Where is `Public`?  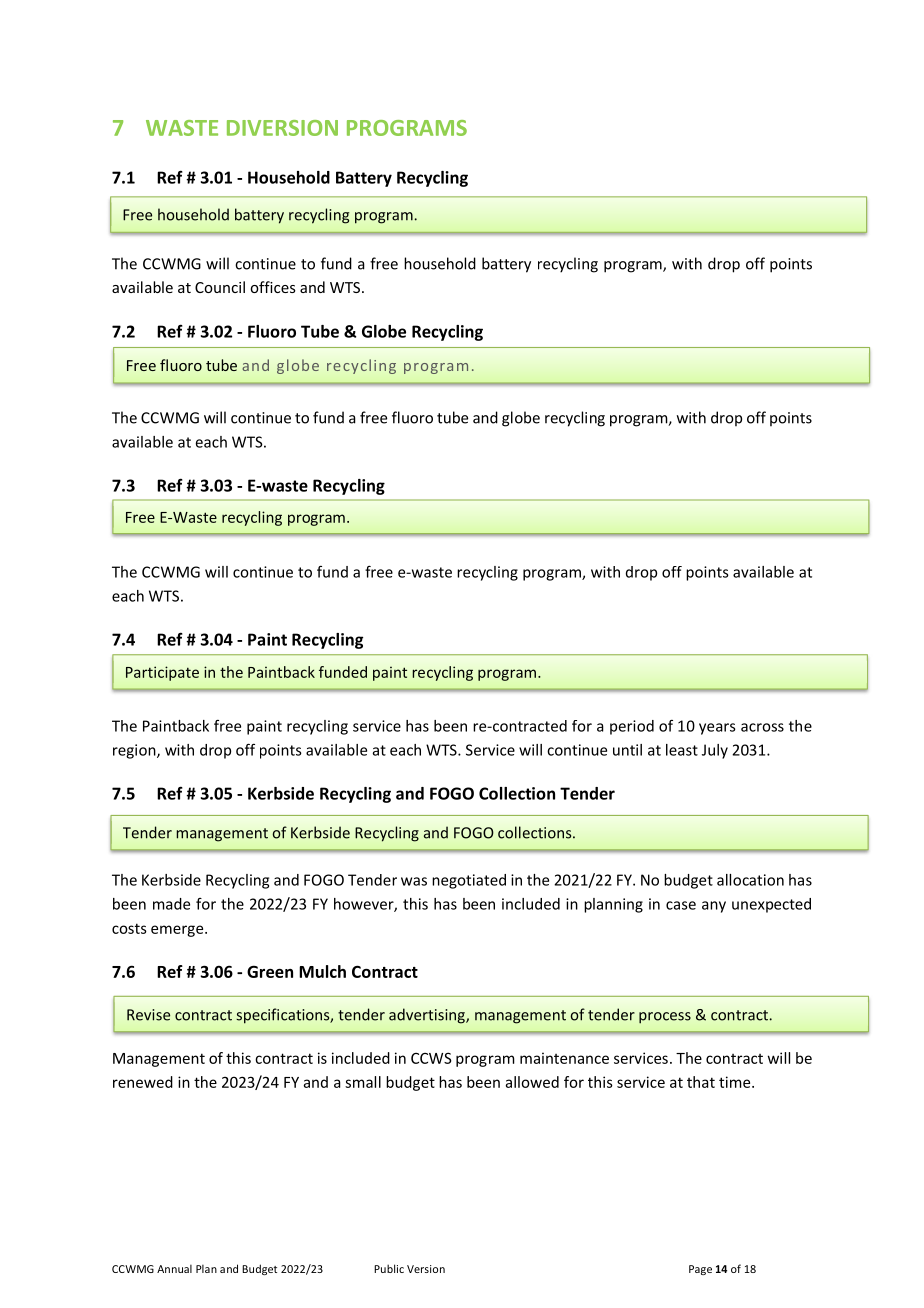 Public is located at coordinates (389, 1268).
